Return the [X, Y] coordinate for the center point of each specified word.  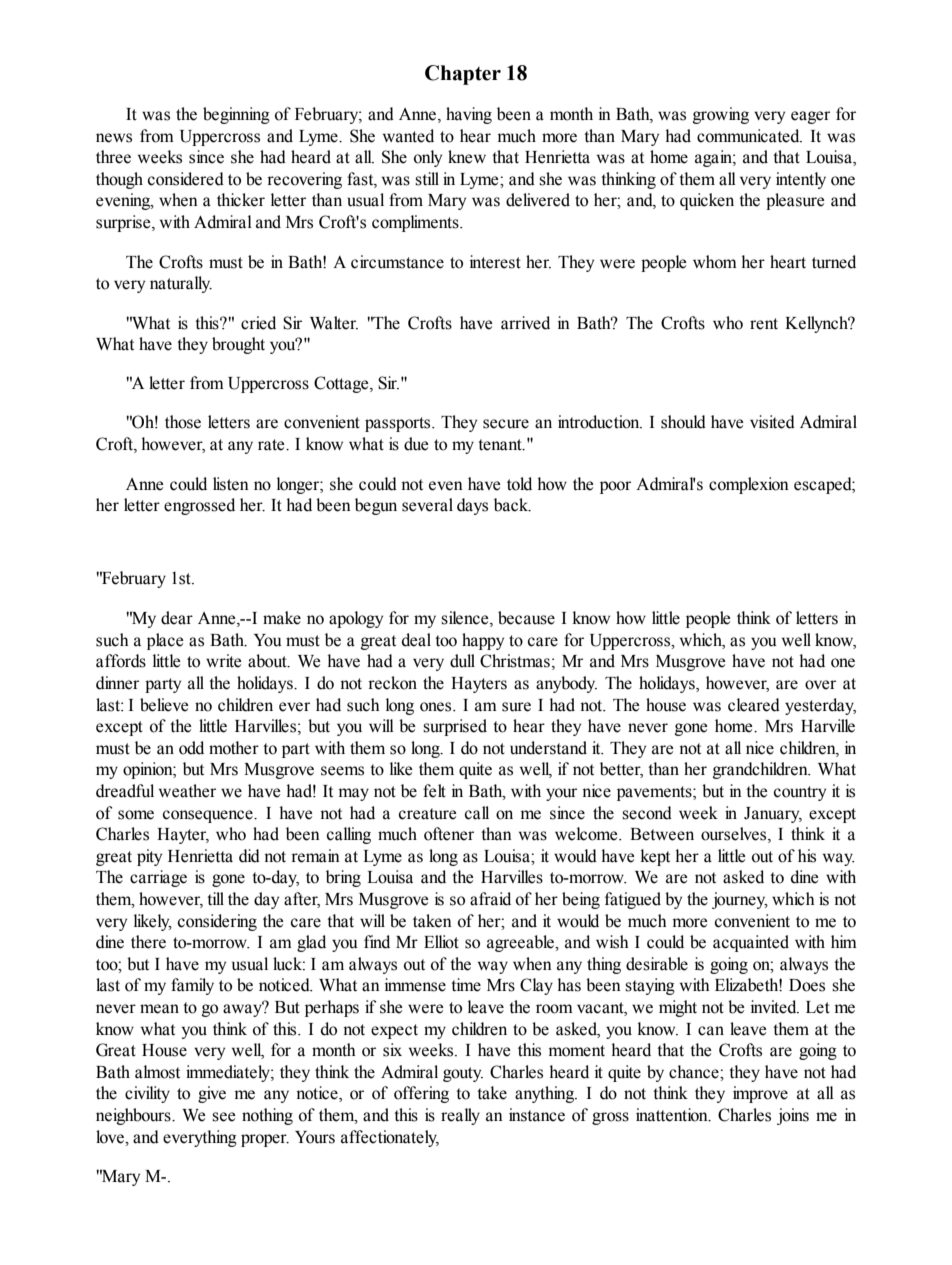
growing [721, 115]
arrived [525, 323]
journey [740, 900]
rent [764, 324]
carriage [158, 878]
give [212, 1094]
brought [238, 345]
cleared [754, 705]
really [460, 1116]
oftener [449, 834]
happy [483, 641]
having [469, 115]
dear [177, 618]
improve [760, 1094]
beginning [236, 115]
